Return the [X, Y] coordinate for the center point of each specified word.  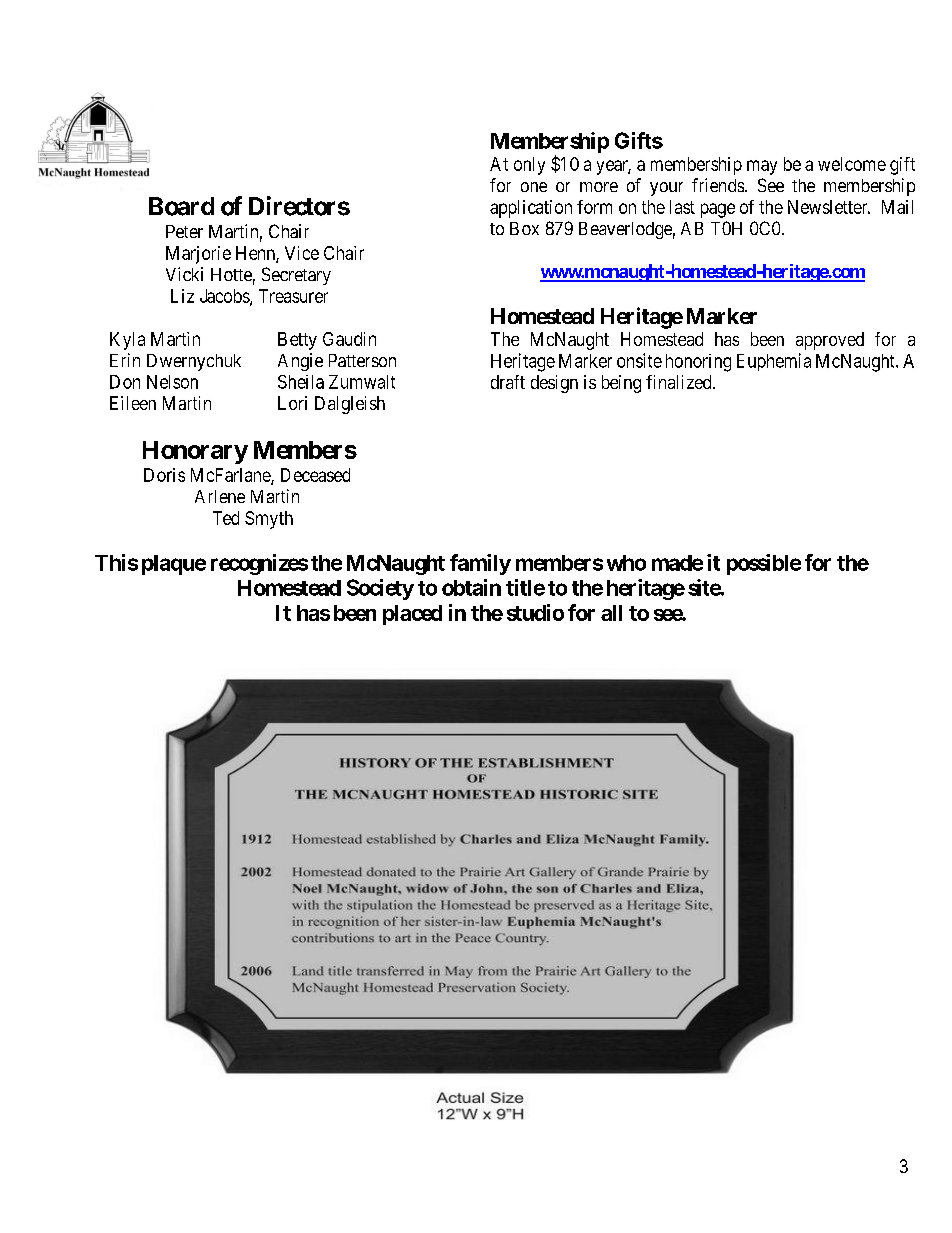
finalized [680, 382]
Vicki [184, 274]
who [626, 563]
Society [380, 589]
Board [181, 206]
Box [524, 228]
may [762, 167]
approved [830, 341]
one [534, 187]
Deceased [315, 475]
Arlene [220, 496]
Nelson [172, 382]
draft [508, 382]
